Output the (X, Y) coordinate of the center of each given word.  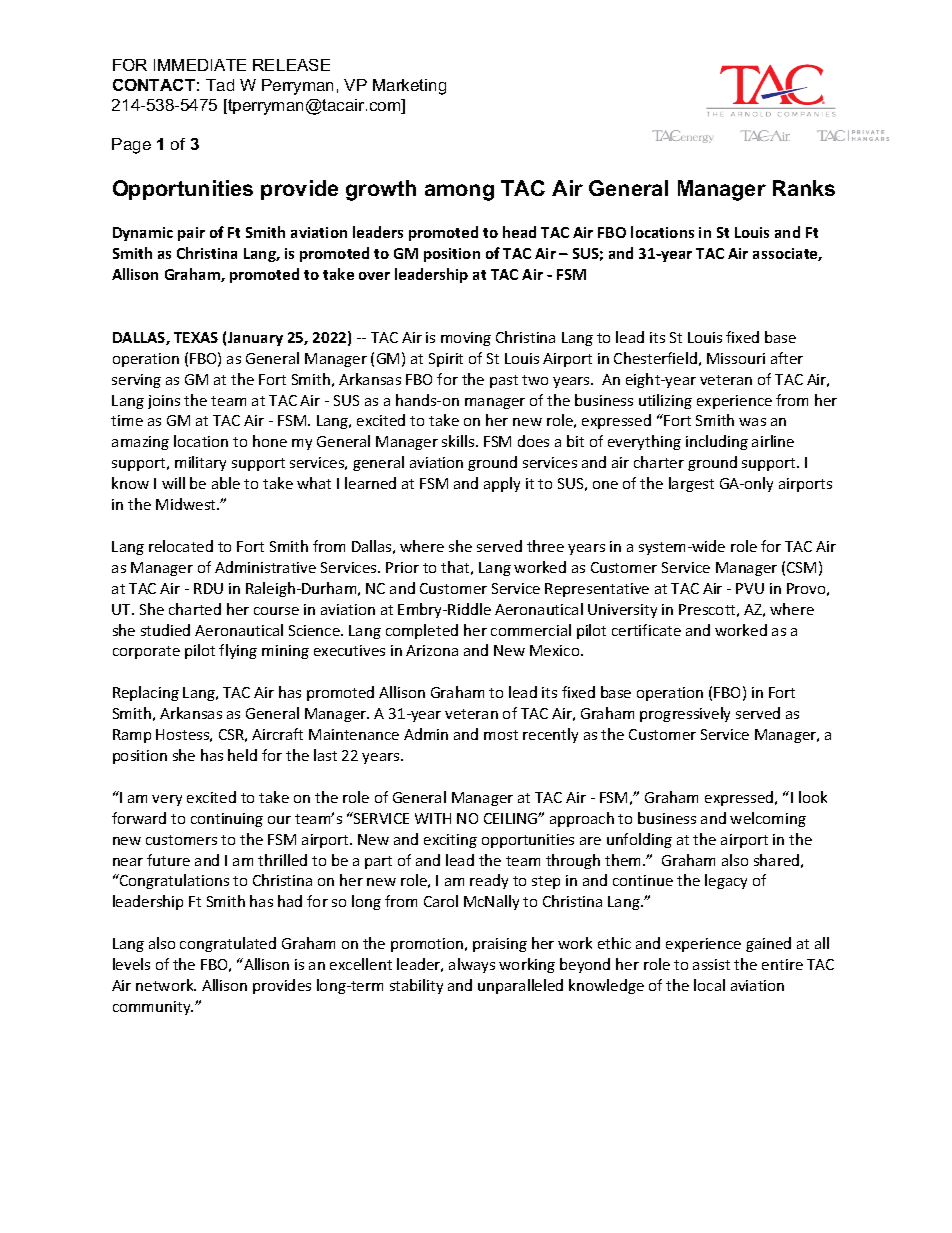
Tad (220, 85)
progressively (685, 714)
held (242, 755)
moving (466, 339)
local (709, 985)
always (472, 965)
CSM (801, 567)
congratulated (228, 944)
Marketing (409, 87)
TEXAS (196, 337)
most (501, 735)
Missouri (736, 358)
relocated (181, 546)
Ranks (804, 188)
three (545, 546)
